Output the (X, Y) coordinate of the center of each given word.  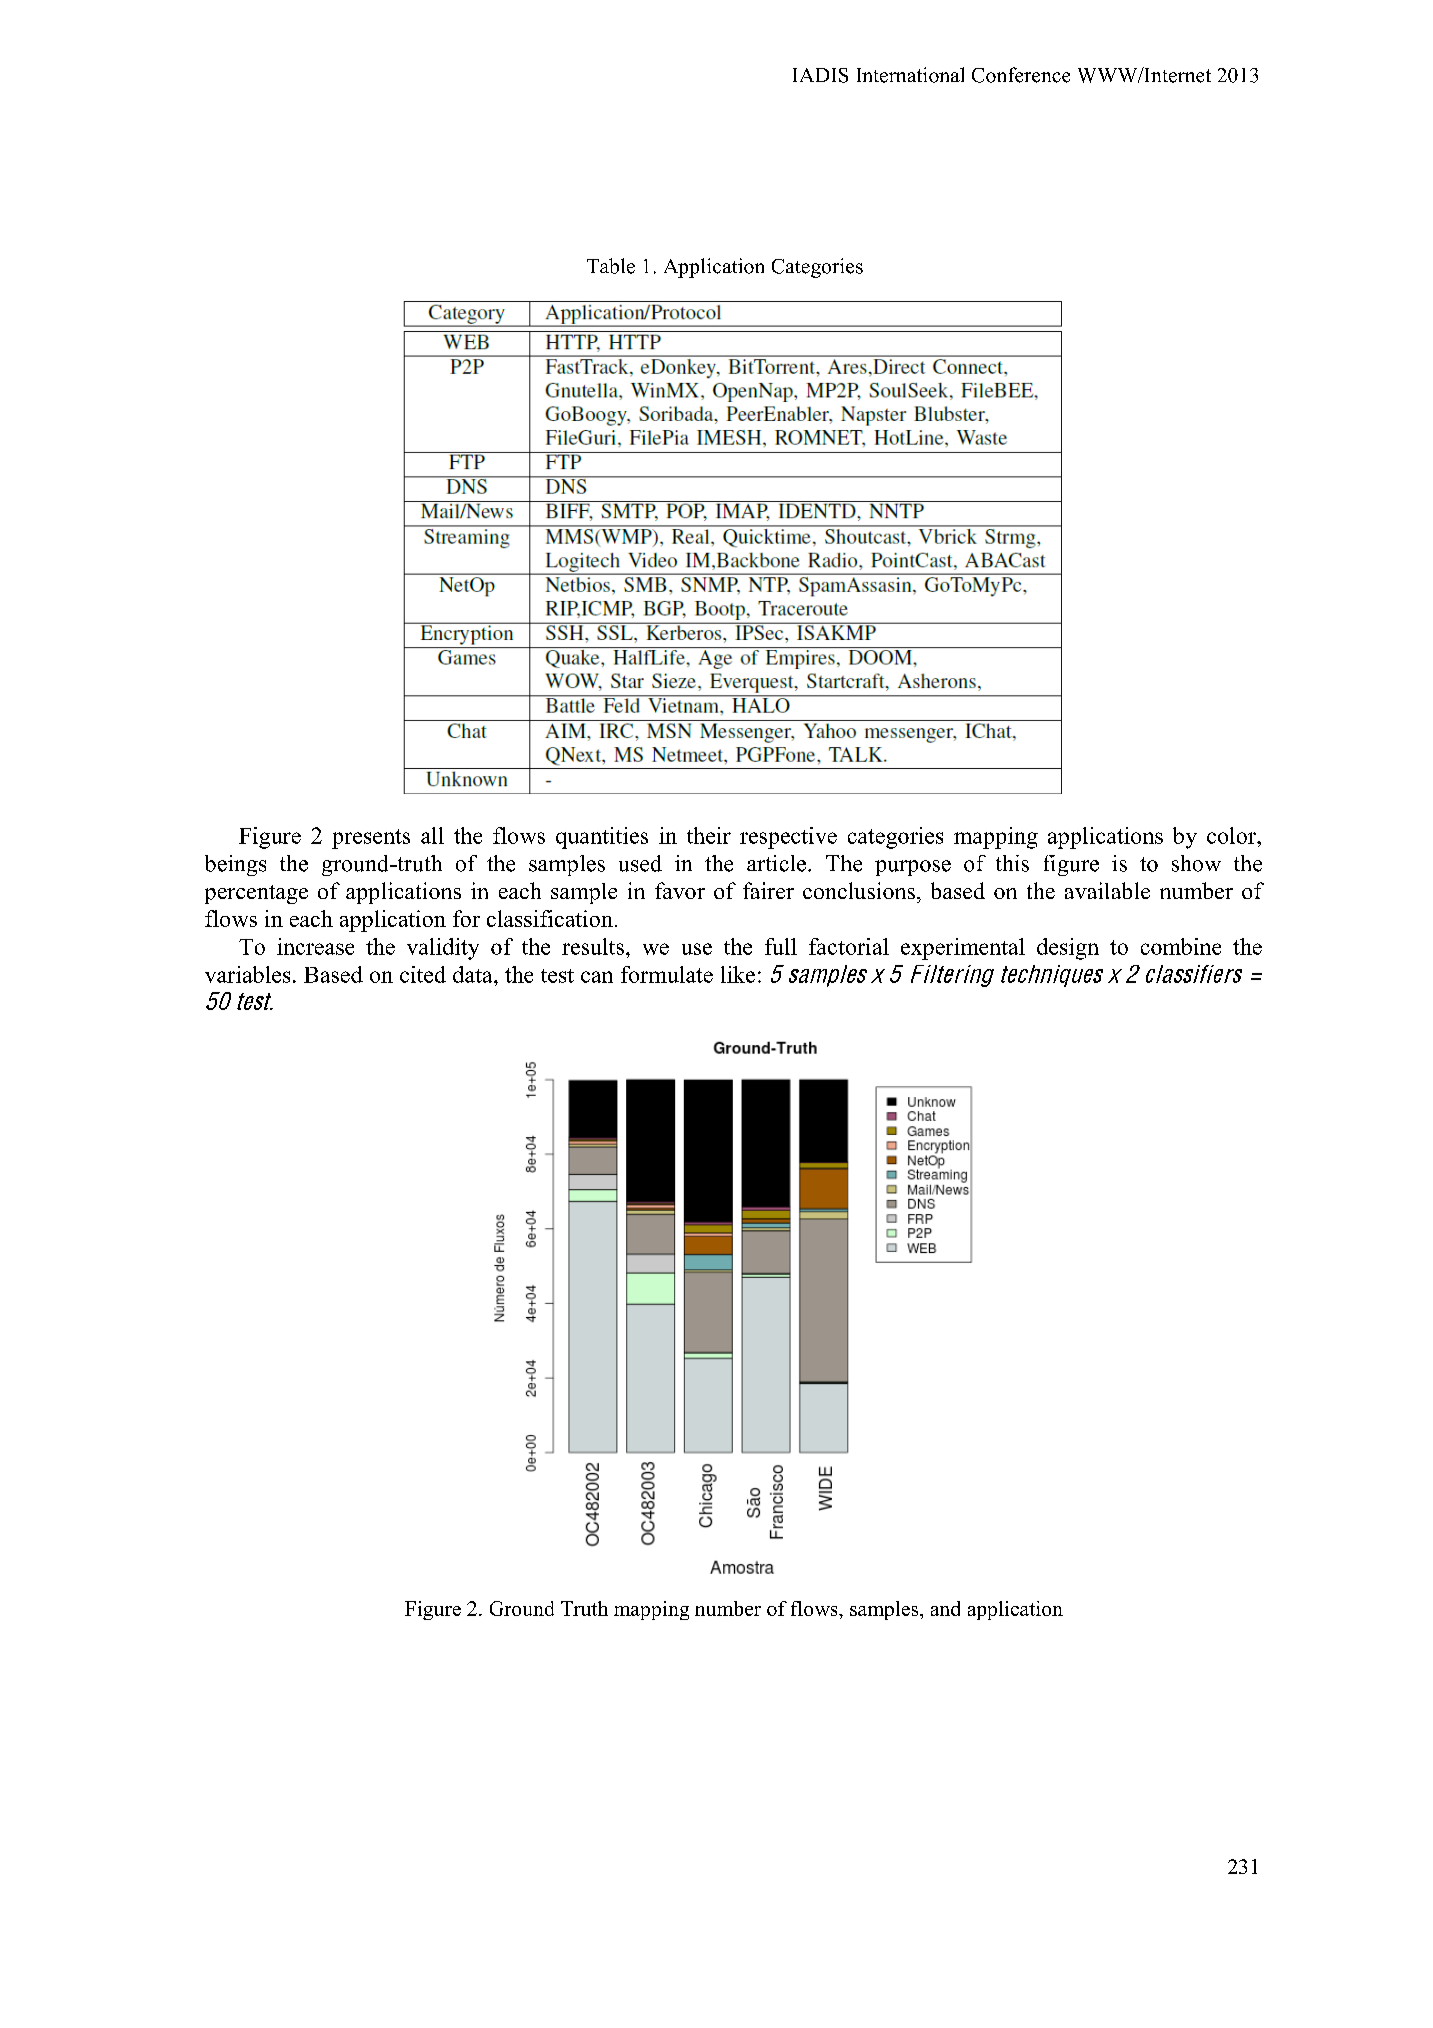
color (1232, 835)
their (709, 835)
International (910, 75)
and (945, 1608)
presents (371, 839)
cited (423, 974)
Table (611, 266)
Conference (1021, 75)
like (738, 974)
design (1068, 949)
